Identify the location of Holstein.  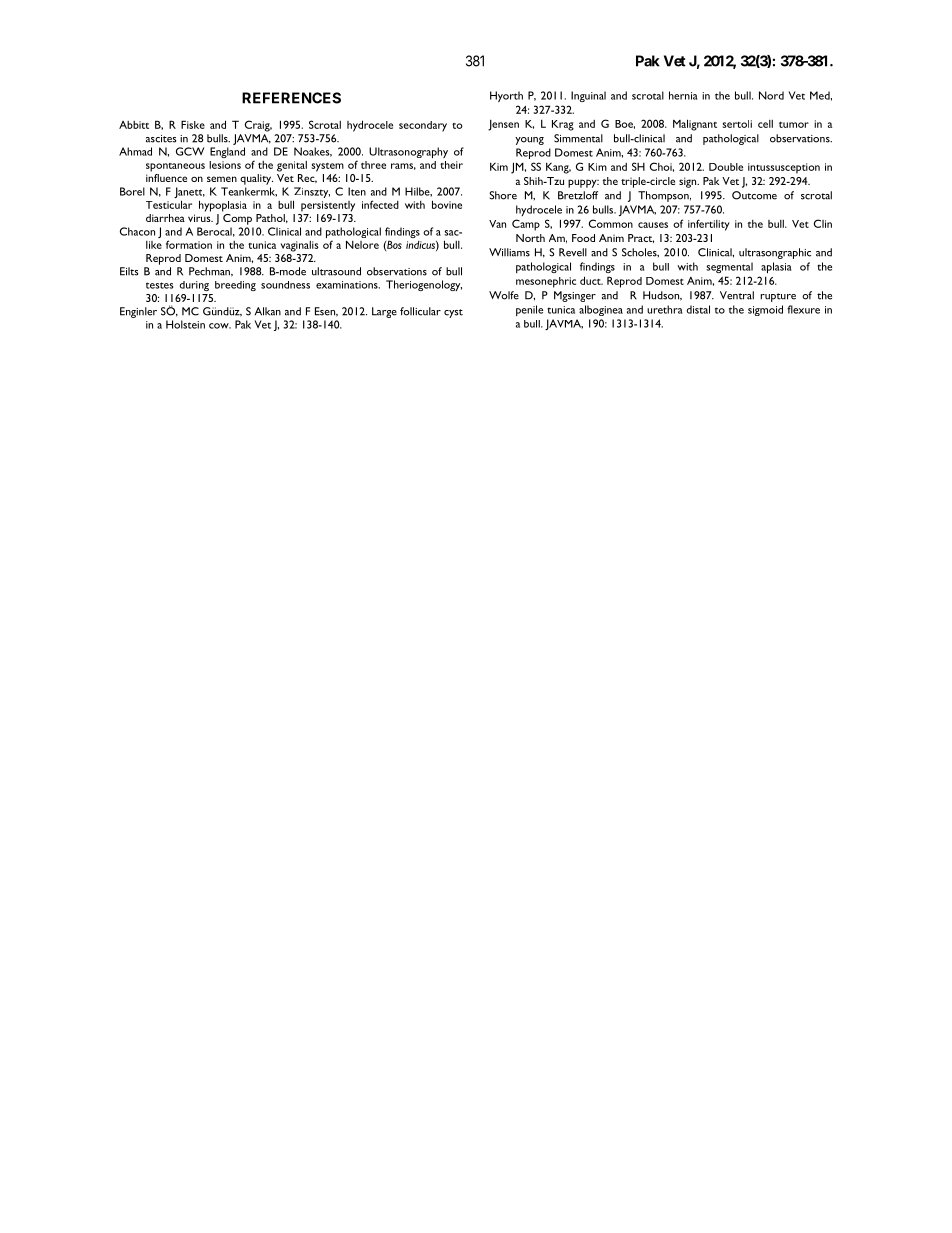
(185, 324).
